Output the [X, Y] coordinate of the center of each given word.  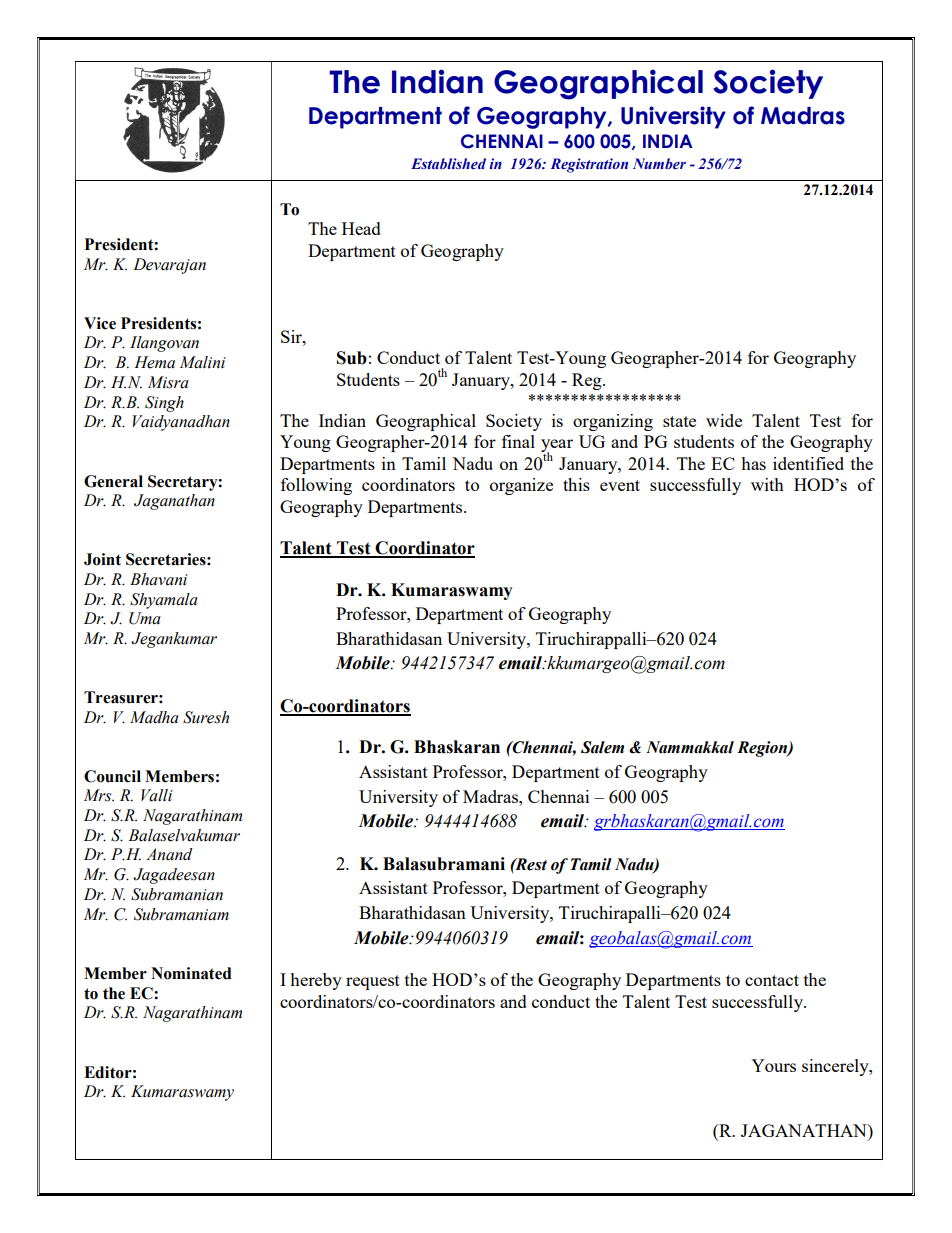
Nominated [191, 973]
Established [448, 163]
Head [361, 228]
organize [521, 486]
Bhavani [159, 579]
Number [659, 163]
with [767, 484]
